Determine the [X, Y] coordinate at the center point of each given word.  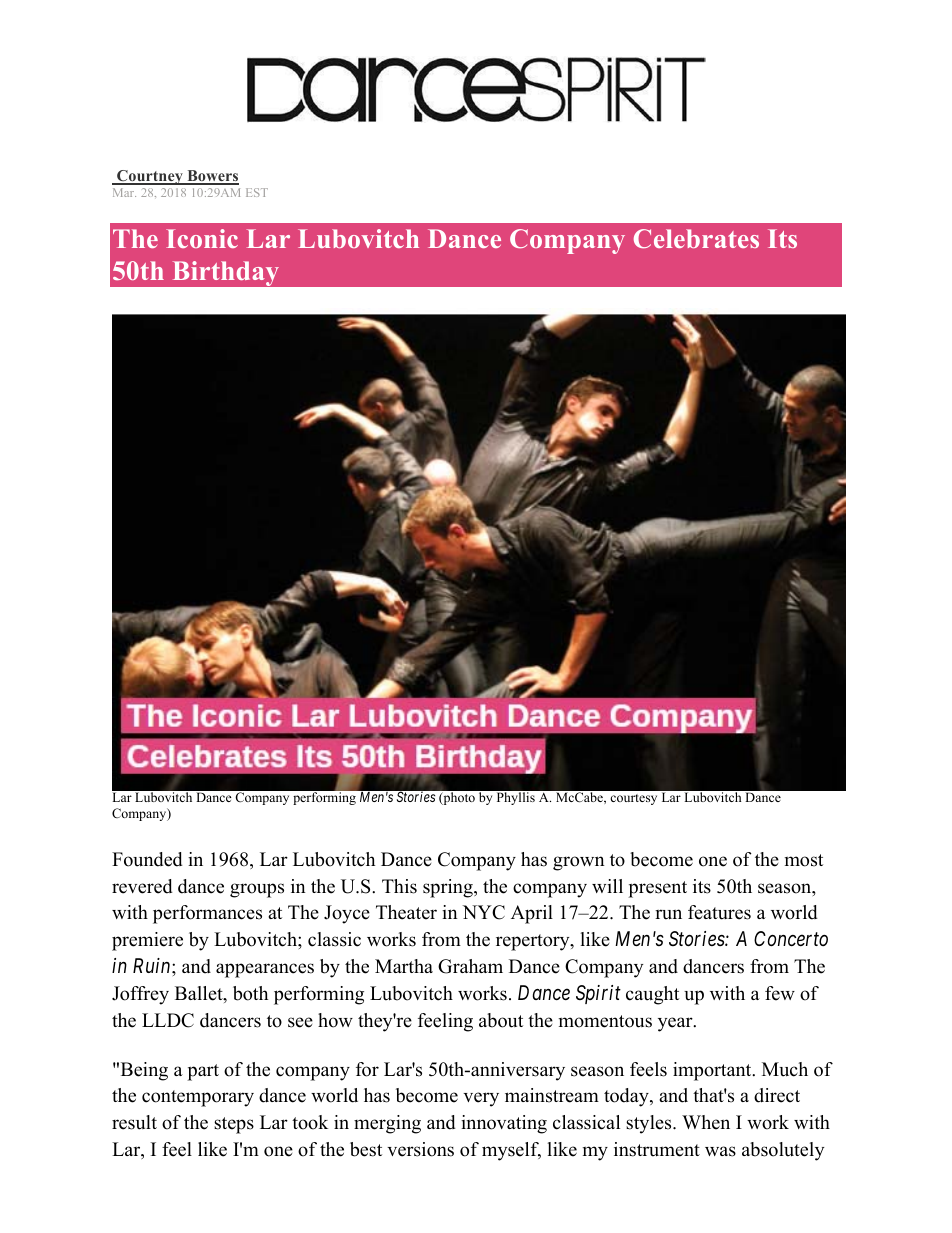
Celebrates [696, 238]
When [706, 1122]
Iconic [202, 238]
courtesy [633, 799]
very [481, 1099]
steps [234, 1125]
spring [449, 888]
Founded [147, 859]
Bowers [212, 177]
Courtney [150, 177]
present [657, 889]
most [804, 860]
